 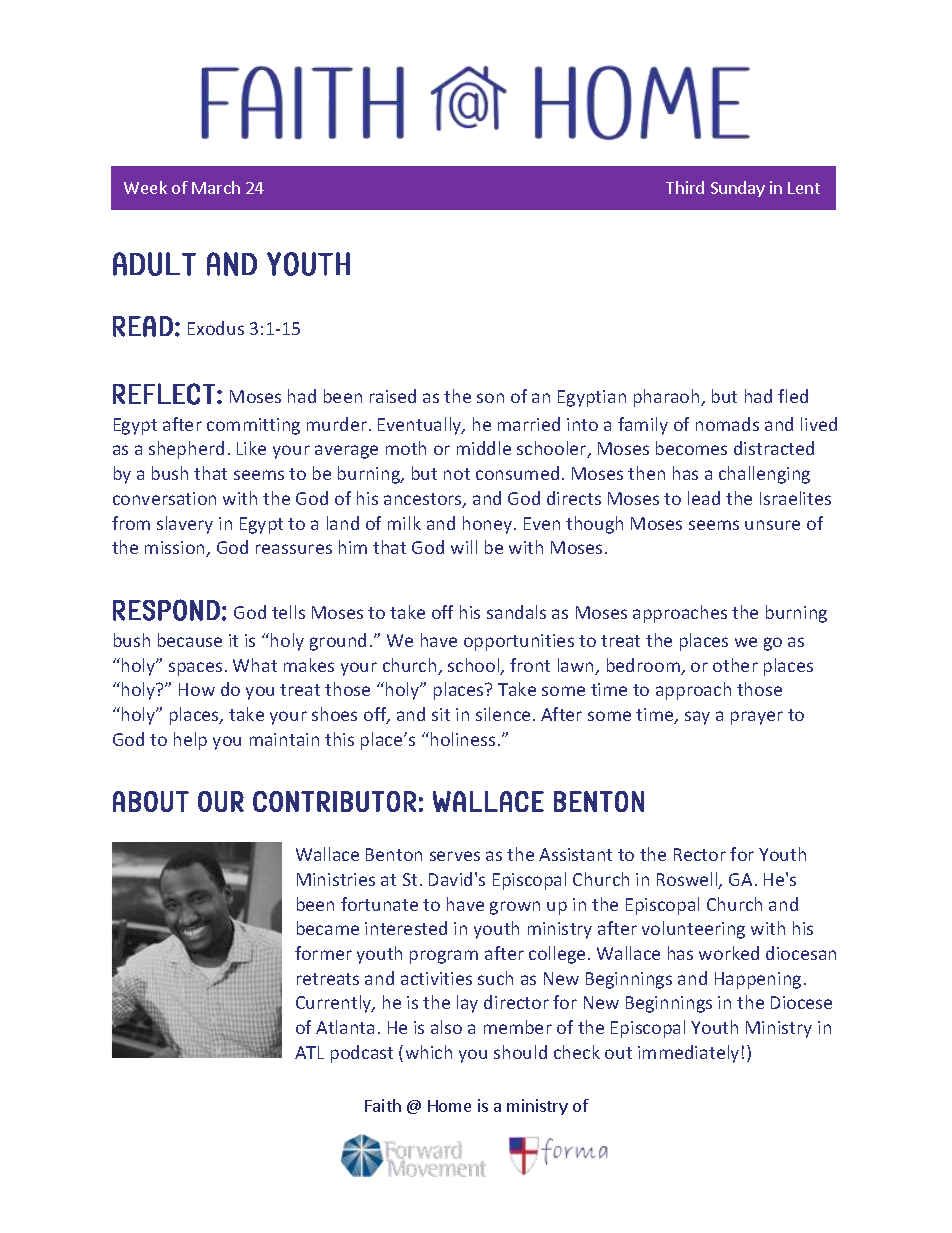 What do you see at coordinates (490, 398) in the document?
I see `son` at bounding box center [490, 398].
